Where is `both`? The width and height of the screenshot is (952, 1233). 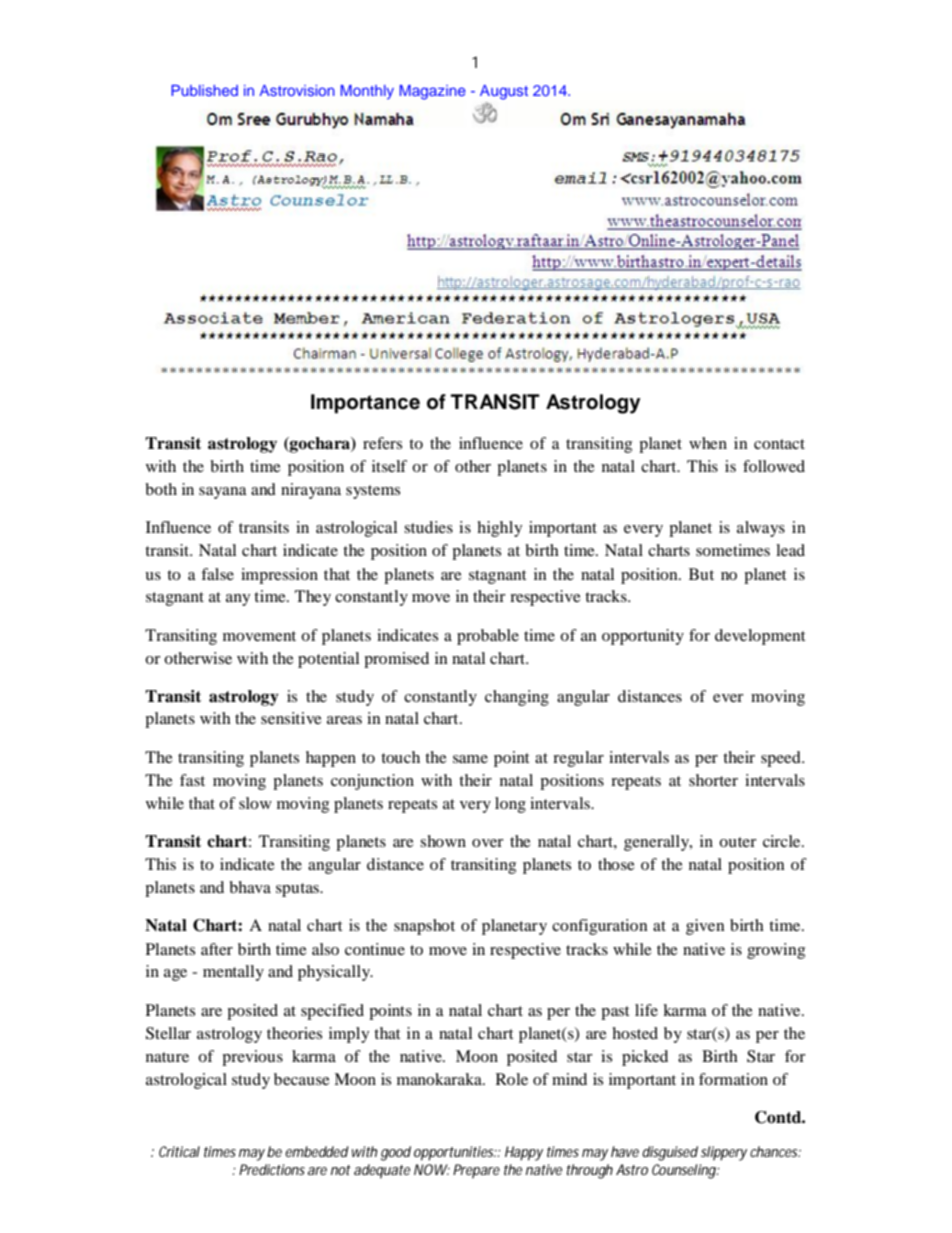
both is located at coordinates (161, 489).
